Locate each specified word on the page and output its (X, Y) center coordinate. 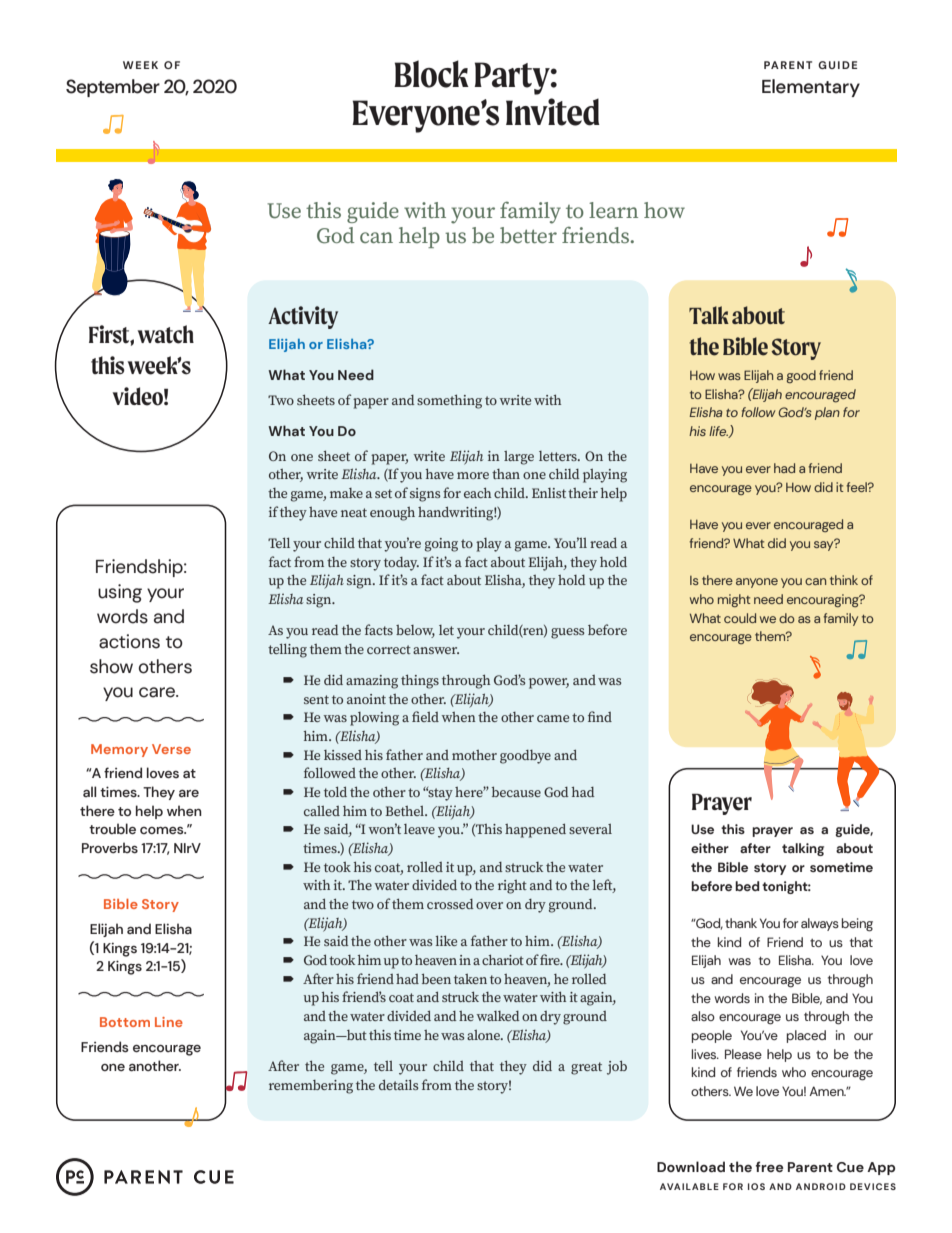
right (512, 887)
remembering (311, 1087)
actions (129, 641)
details (399, 1085)
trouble (112, 829)
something (449, 402)
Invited (553, 112)
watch (166, 334)
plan (827, 413)
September (113, 88)
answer (436, 650)
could (740, 618)
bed (747, 886)
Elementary (811, 88)
